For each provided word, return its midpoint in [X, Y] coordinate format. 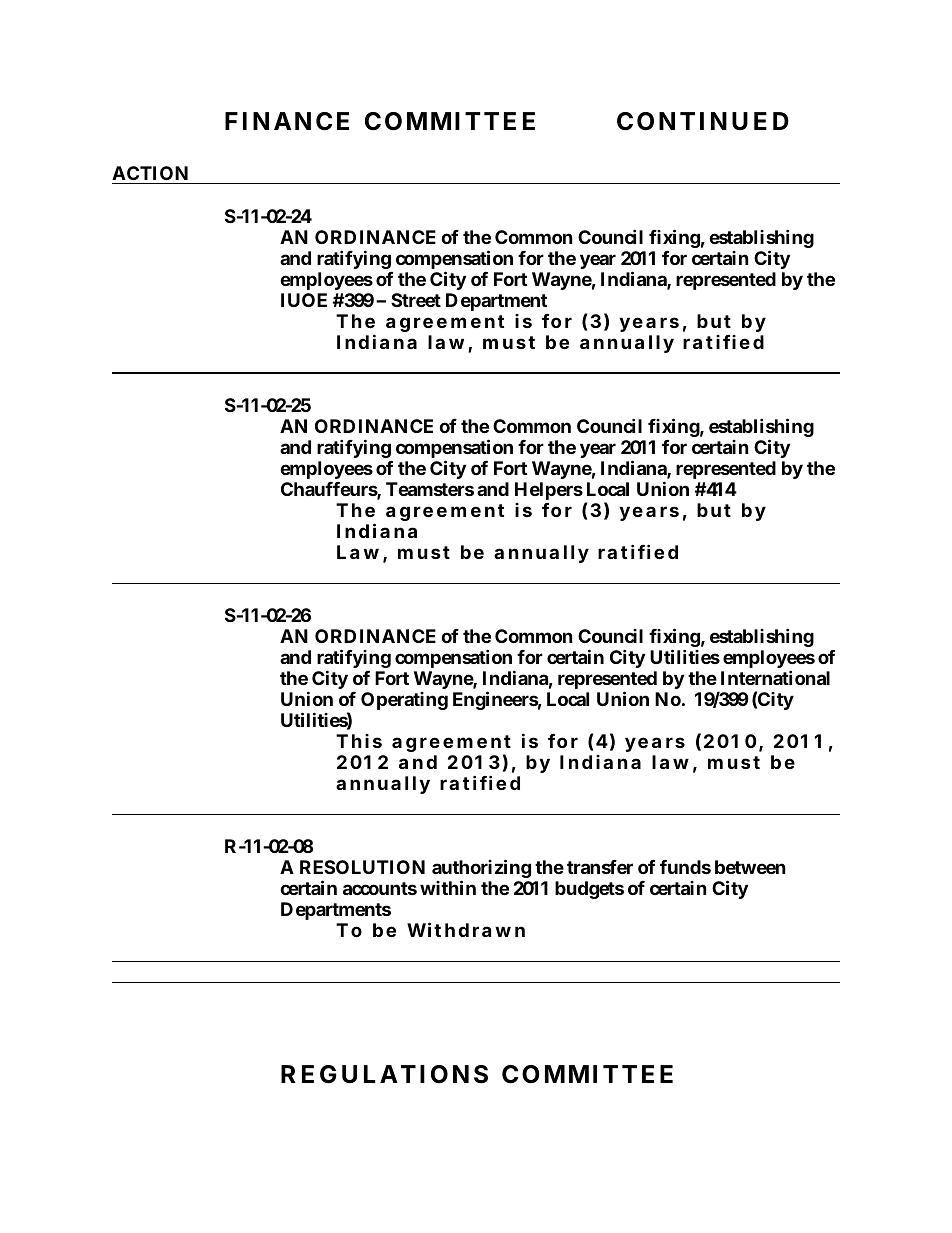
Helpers [549, 491]
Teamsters [430, 489]
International [775, 677]
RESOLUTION [362, 867]
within [448, 887]
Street [416, 300]
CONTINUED [703, 121]
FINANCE [287, 121]
